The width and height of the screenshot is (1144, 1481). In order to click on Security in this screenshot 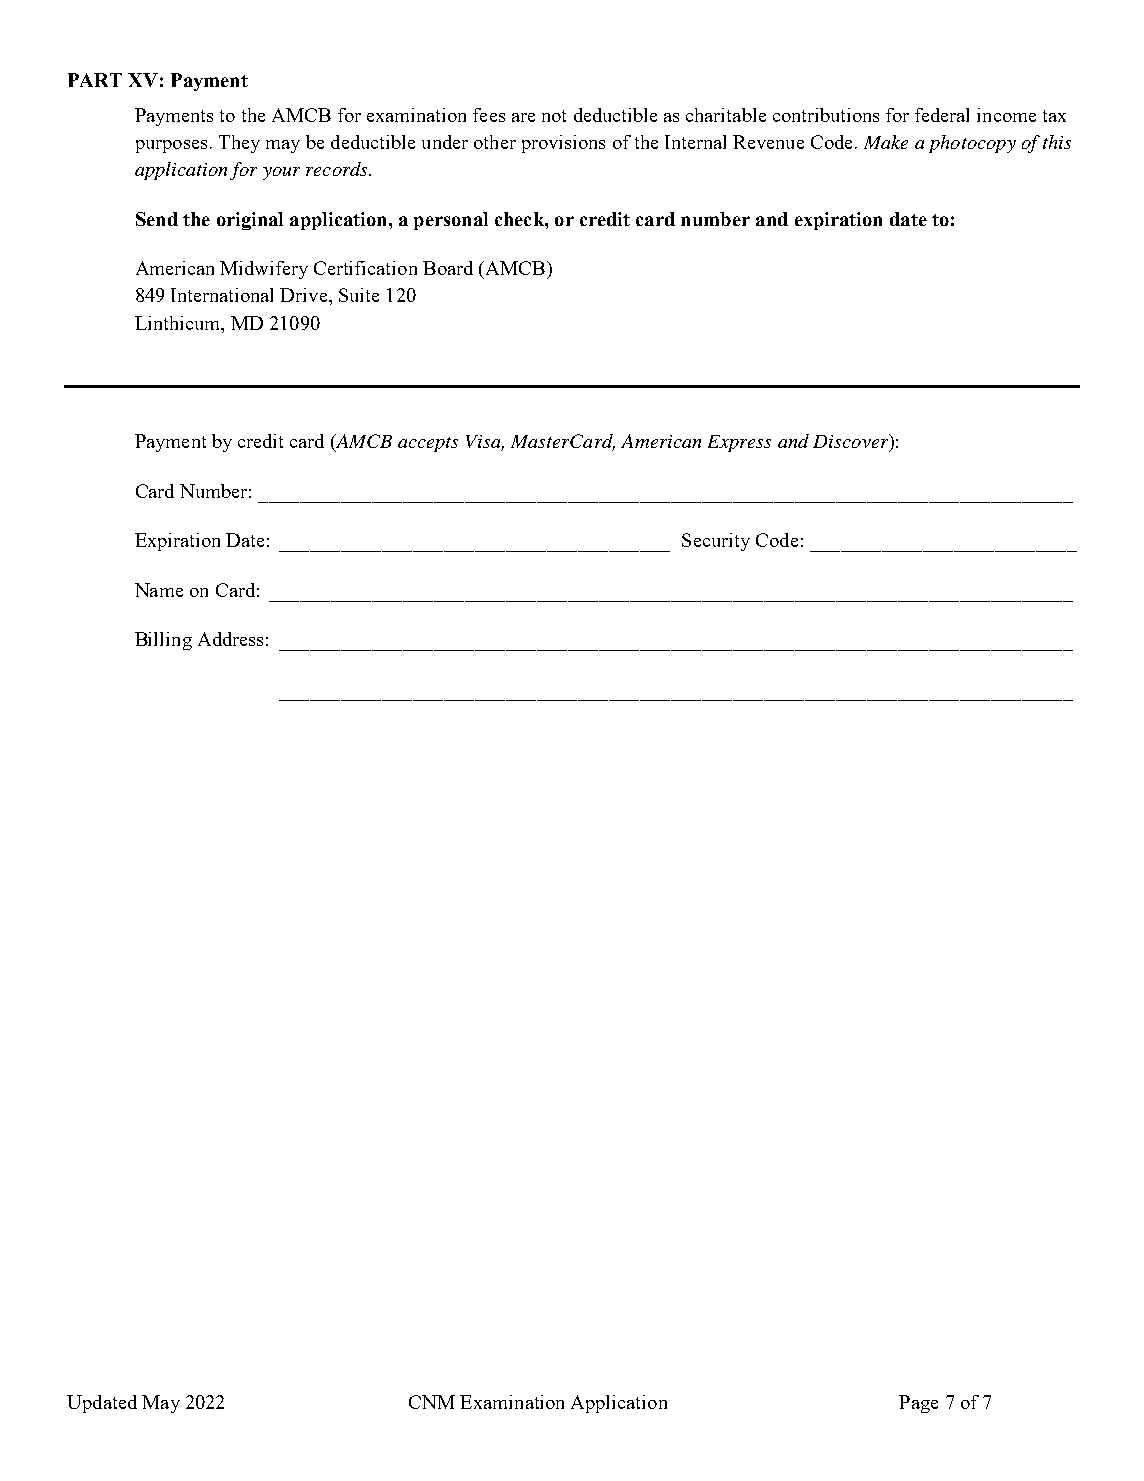, I will do `click(716, 542)`.
